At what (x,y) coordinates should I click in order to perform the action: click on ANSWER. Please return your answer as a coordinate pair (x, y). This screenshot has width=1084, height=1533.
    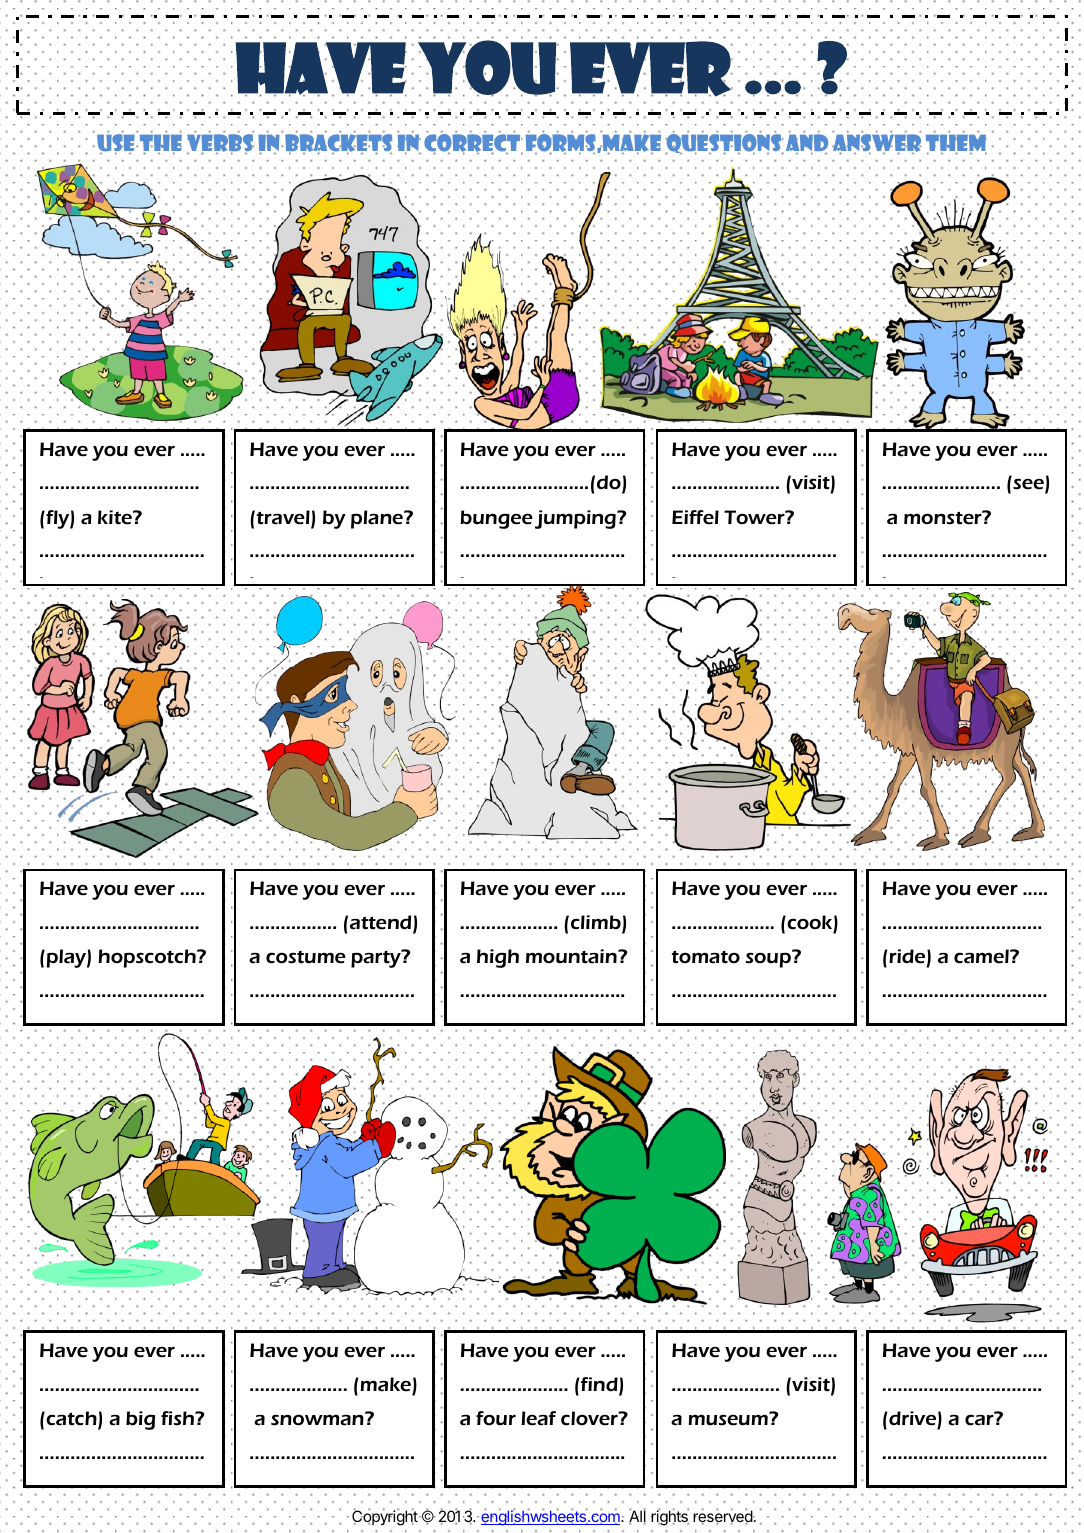
    Looking at the image, I should click on (876, 143).
